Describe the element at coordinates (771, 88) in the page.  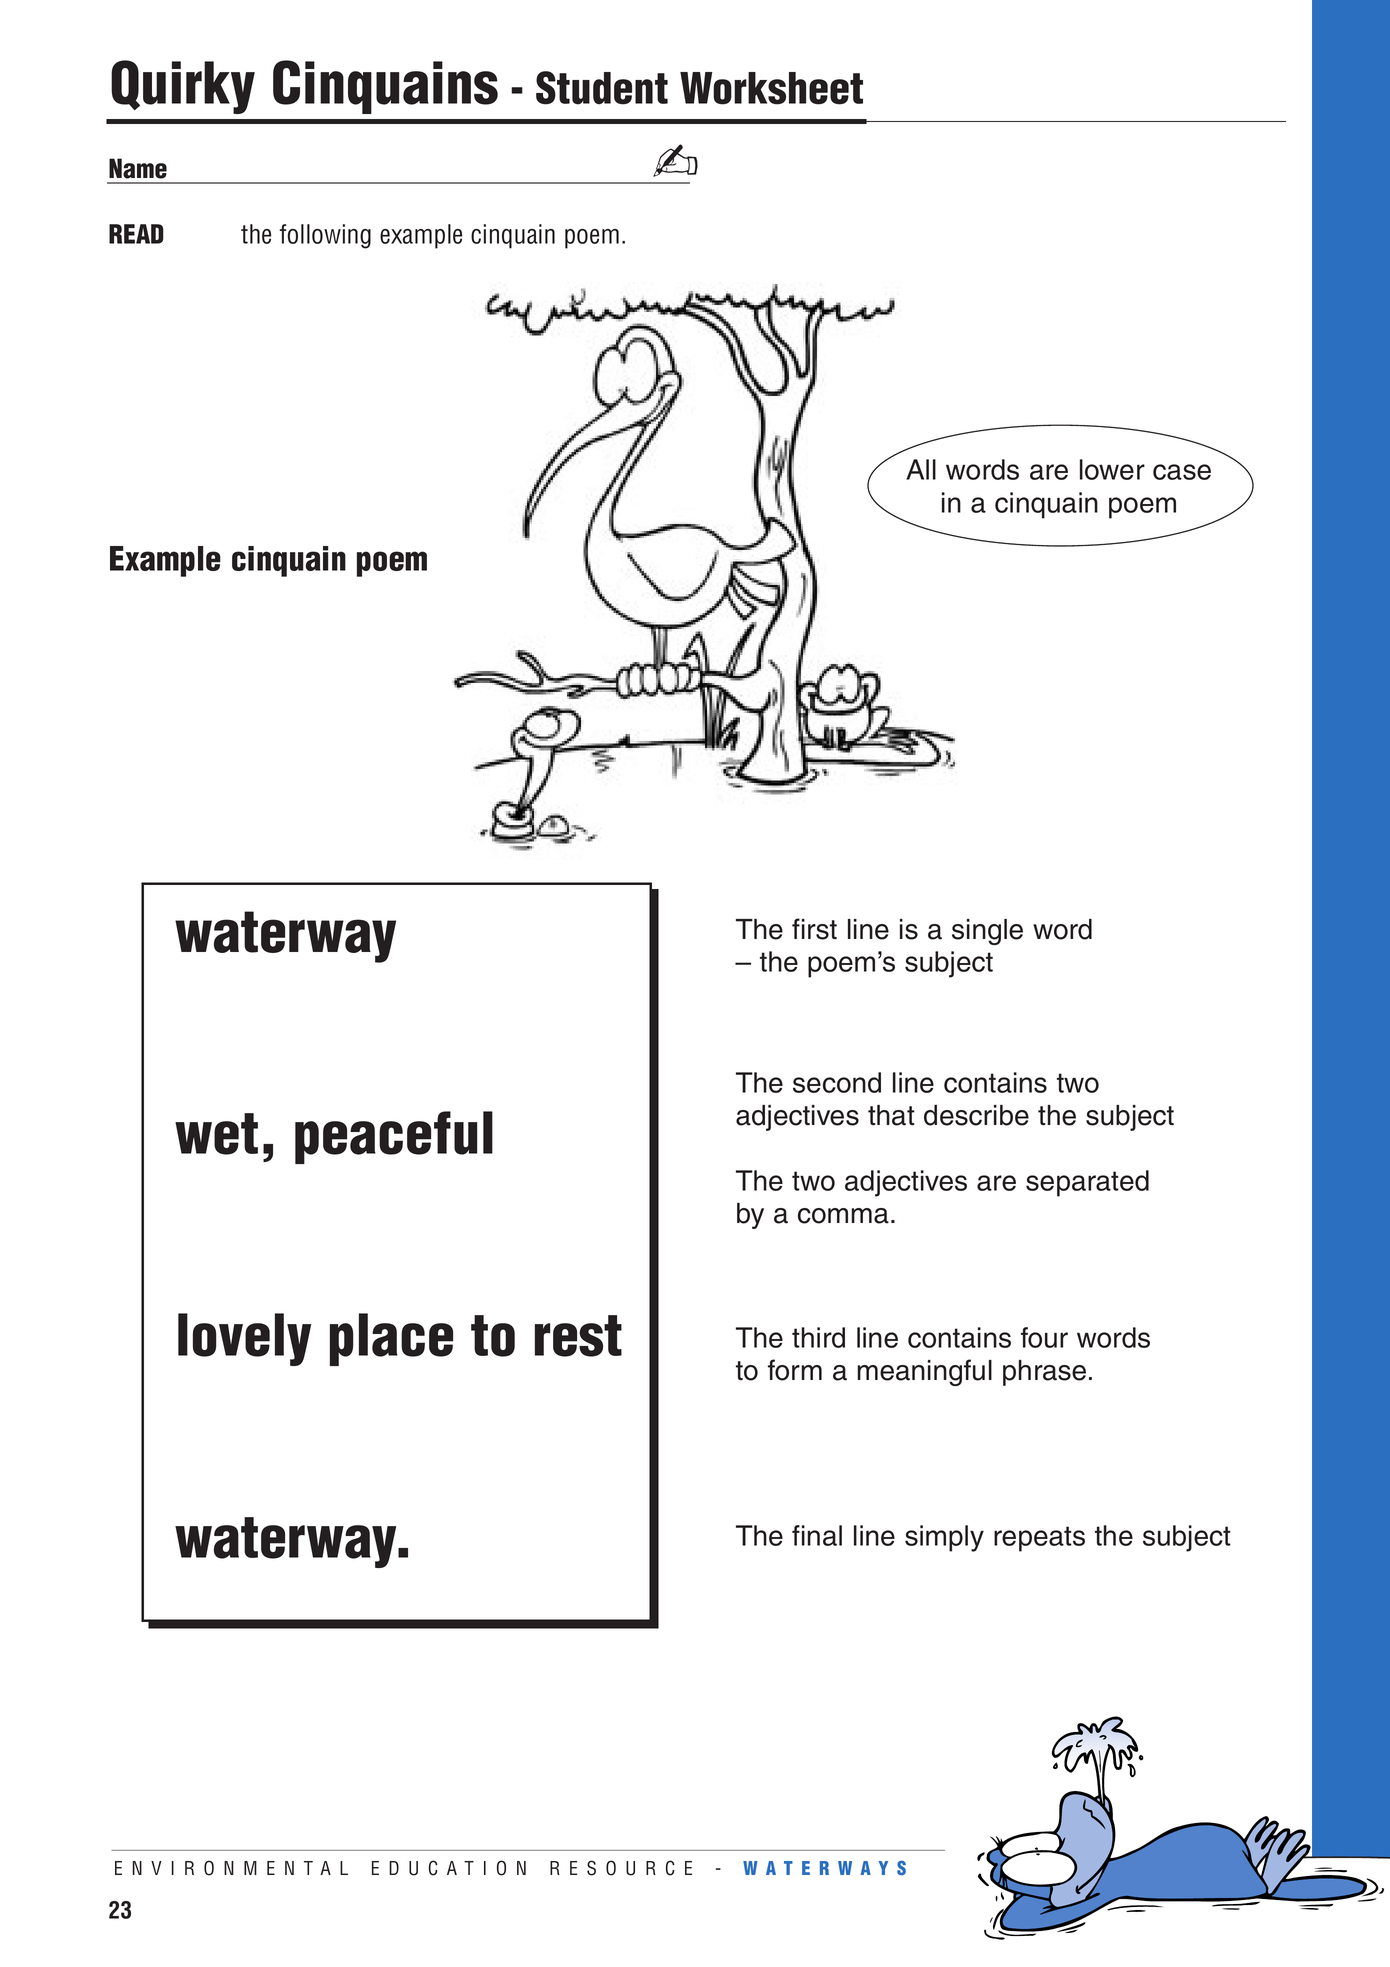
I see `Worksheet` at that location.
